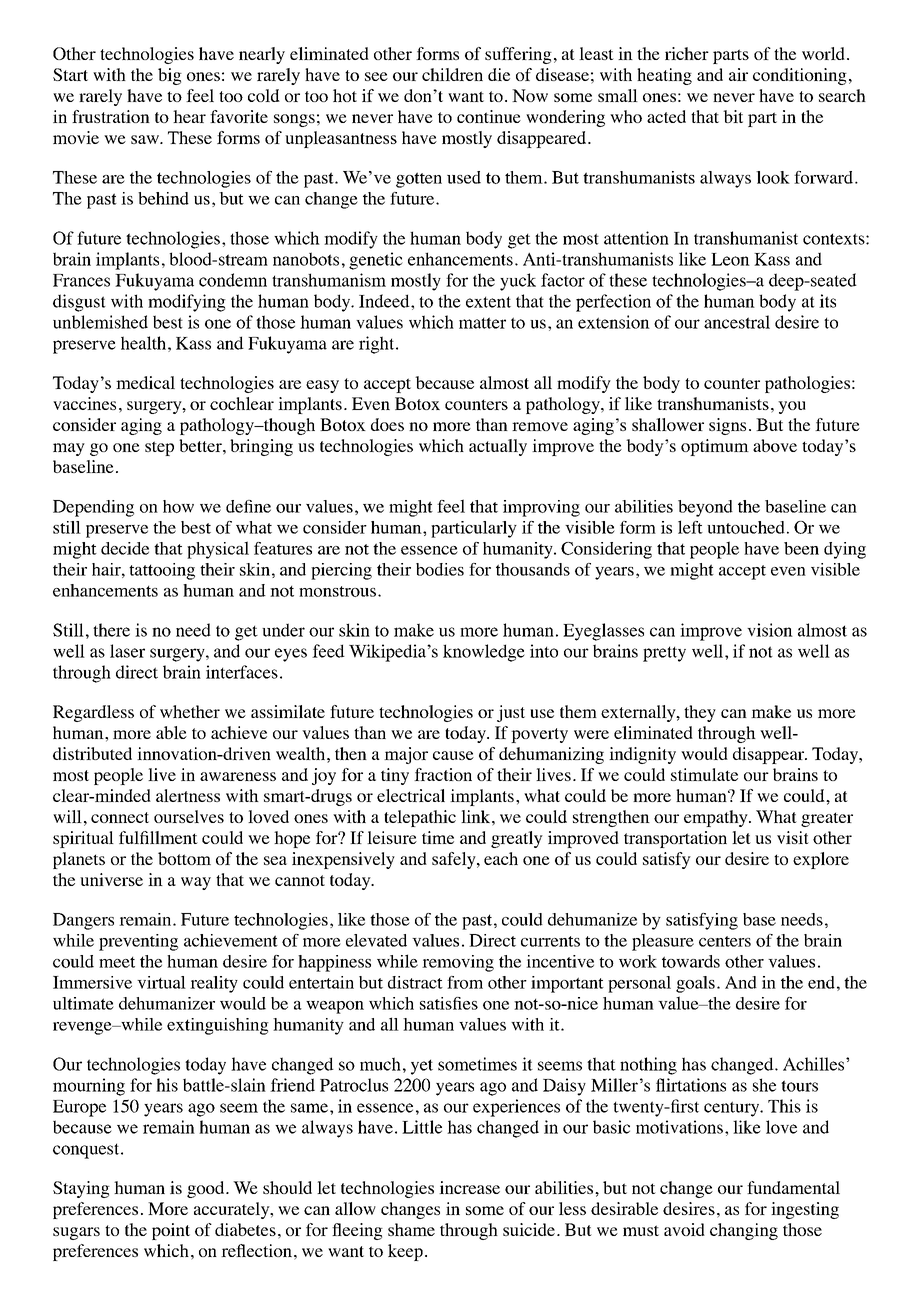  I want to click on point, so click(171, 1231).
